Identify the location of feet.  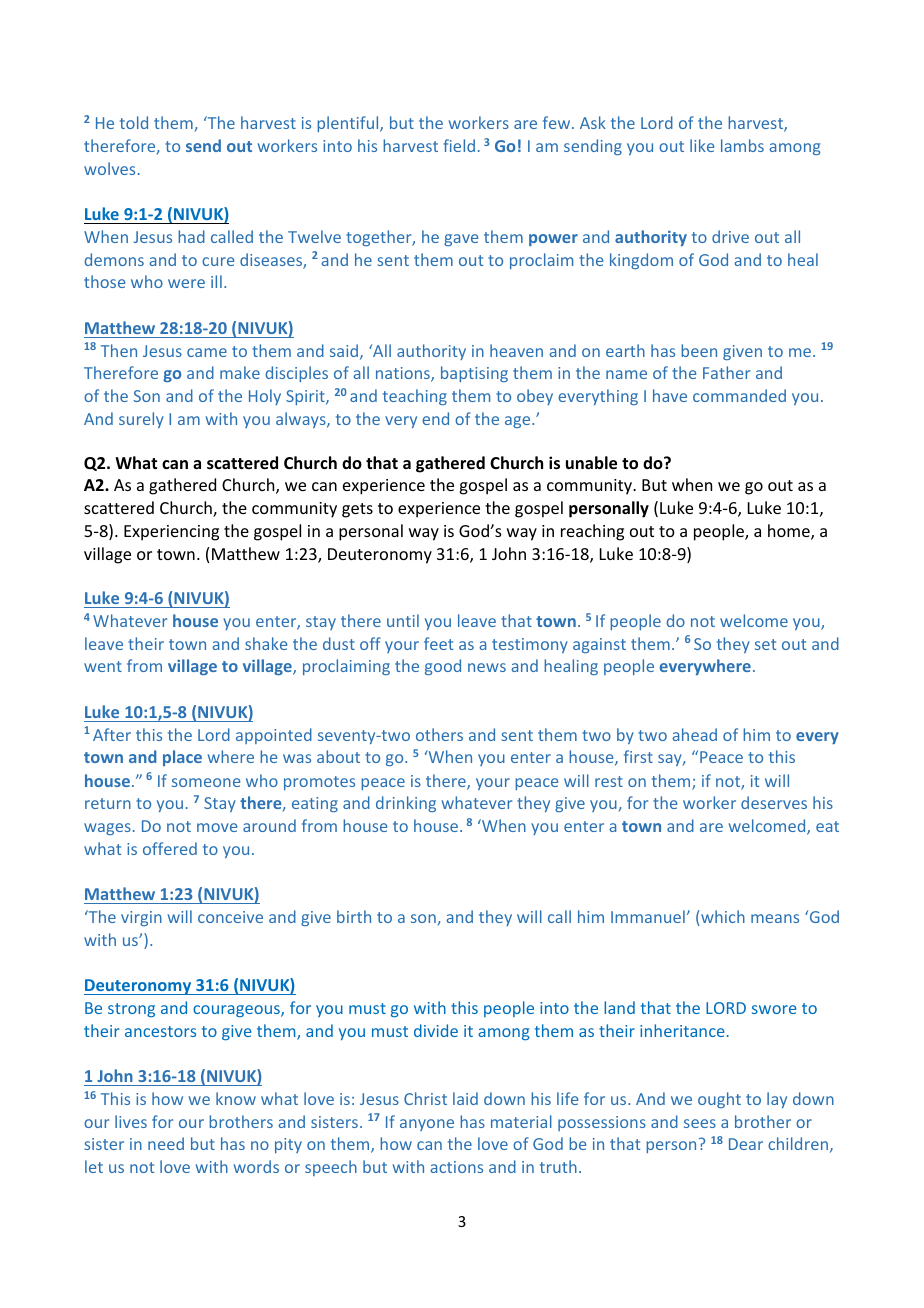
(438, 643).
